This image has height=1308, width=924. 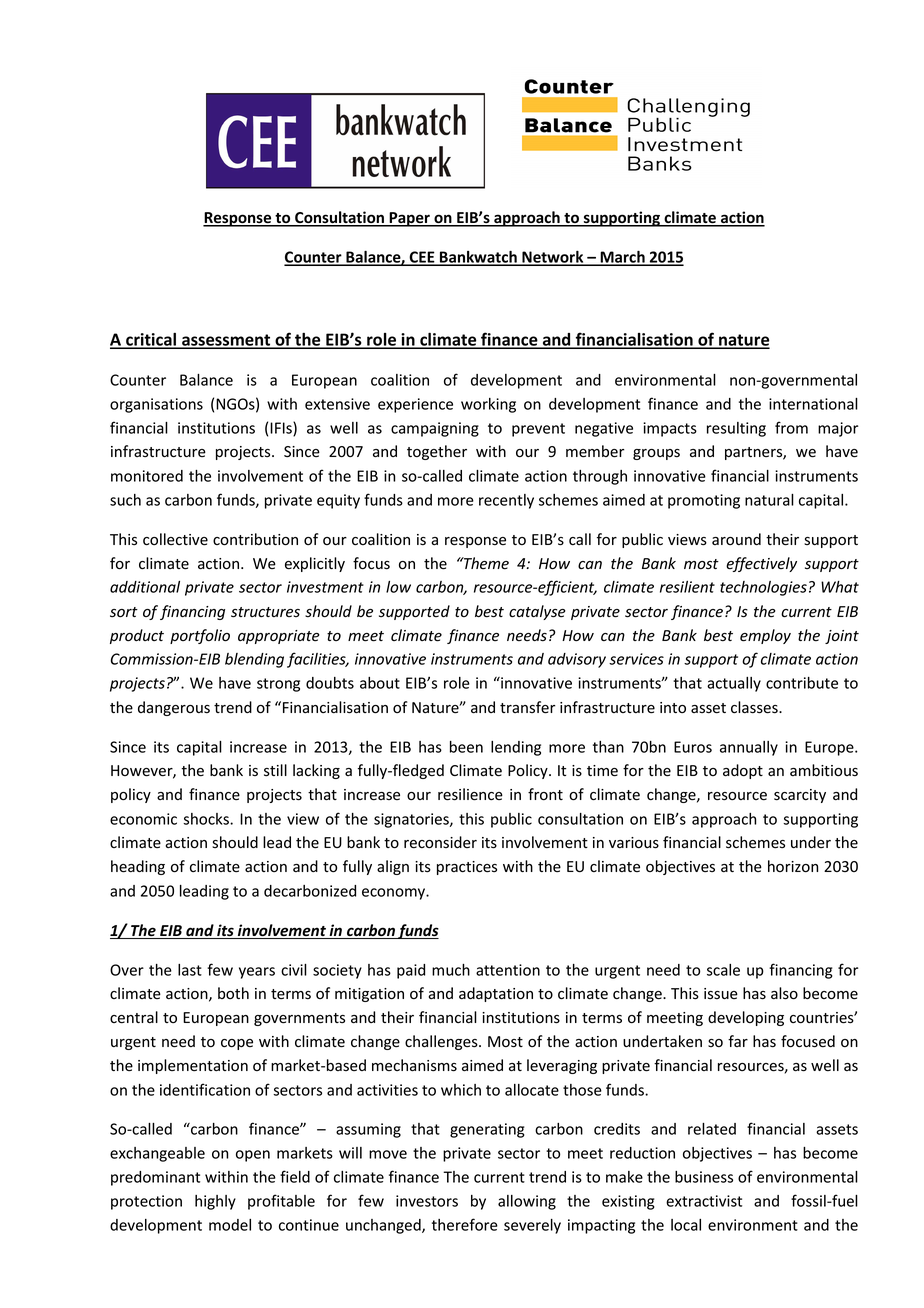 I want to click on catalyse, so click(x=537, y=612).
